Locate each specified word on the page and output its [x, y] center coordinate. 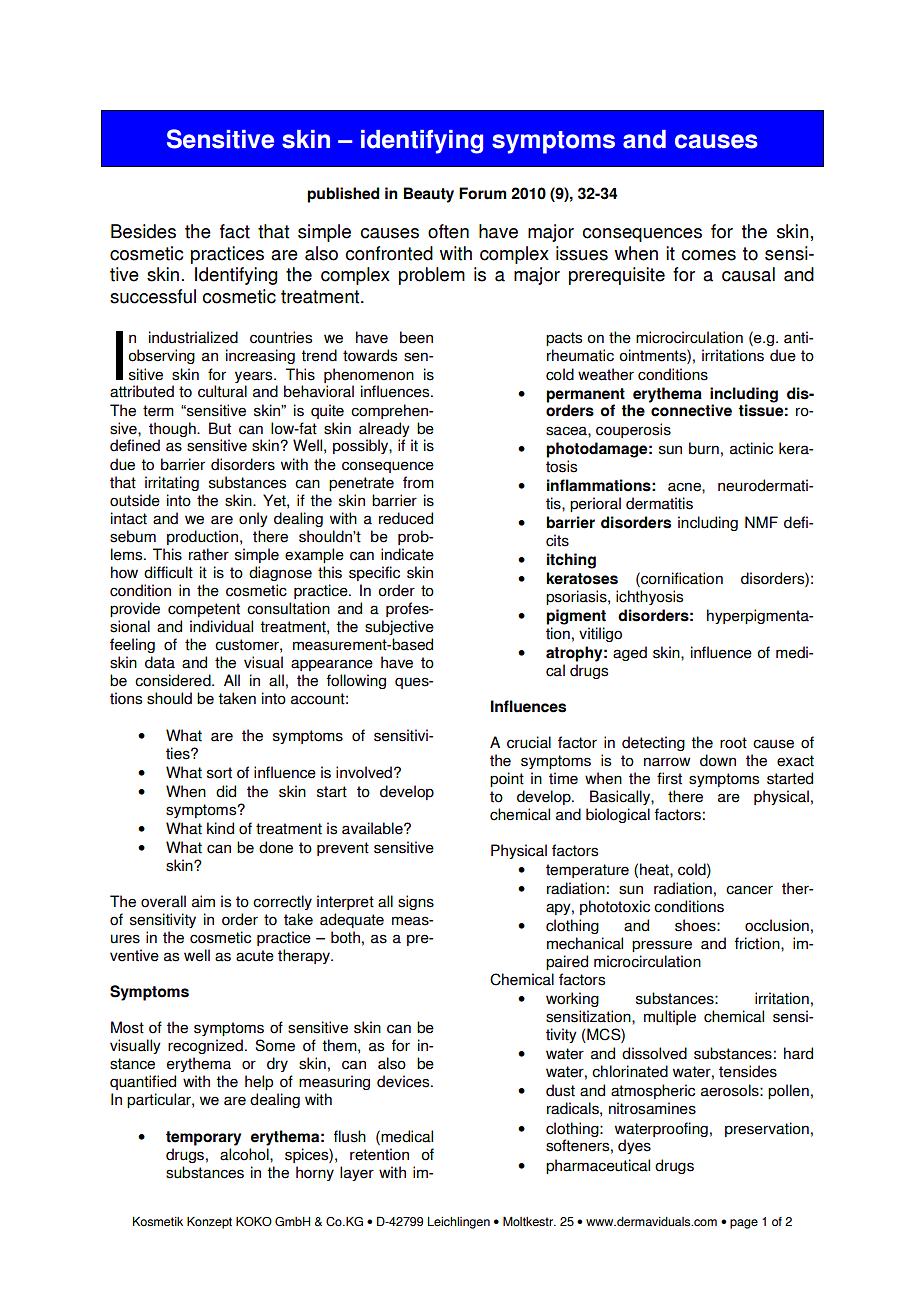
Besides [143, 231]
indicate [407, 554]
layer [357, 1173]
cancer [749, 890]
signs [416, 902]
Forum [482, 193]
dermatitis [659, 503]
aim [203, 901]
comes [708, 255]
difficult [168, 572]
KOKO [254, 1221]
